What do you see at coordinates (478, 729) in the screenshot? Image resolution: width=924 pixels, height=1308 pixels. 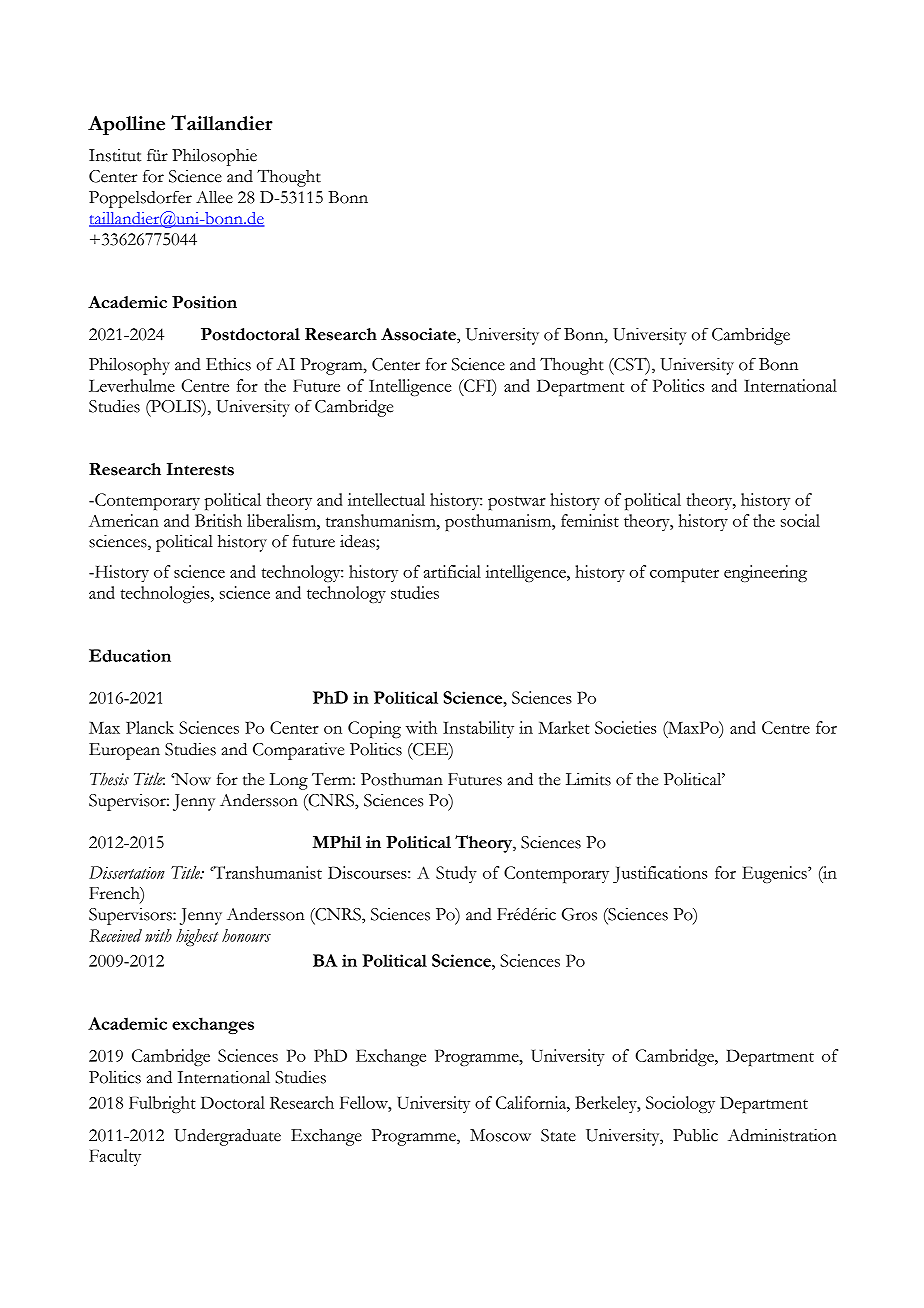 I see `Instability` at bounding box center [478, 729].
